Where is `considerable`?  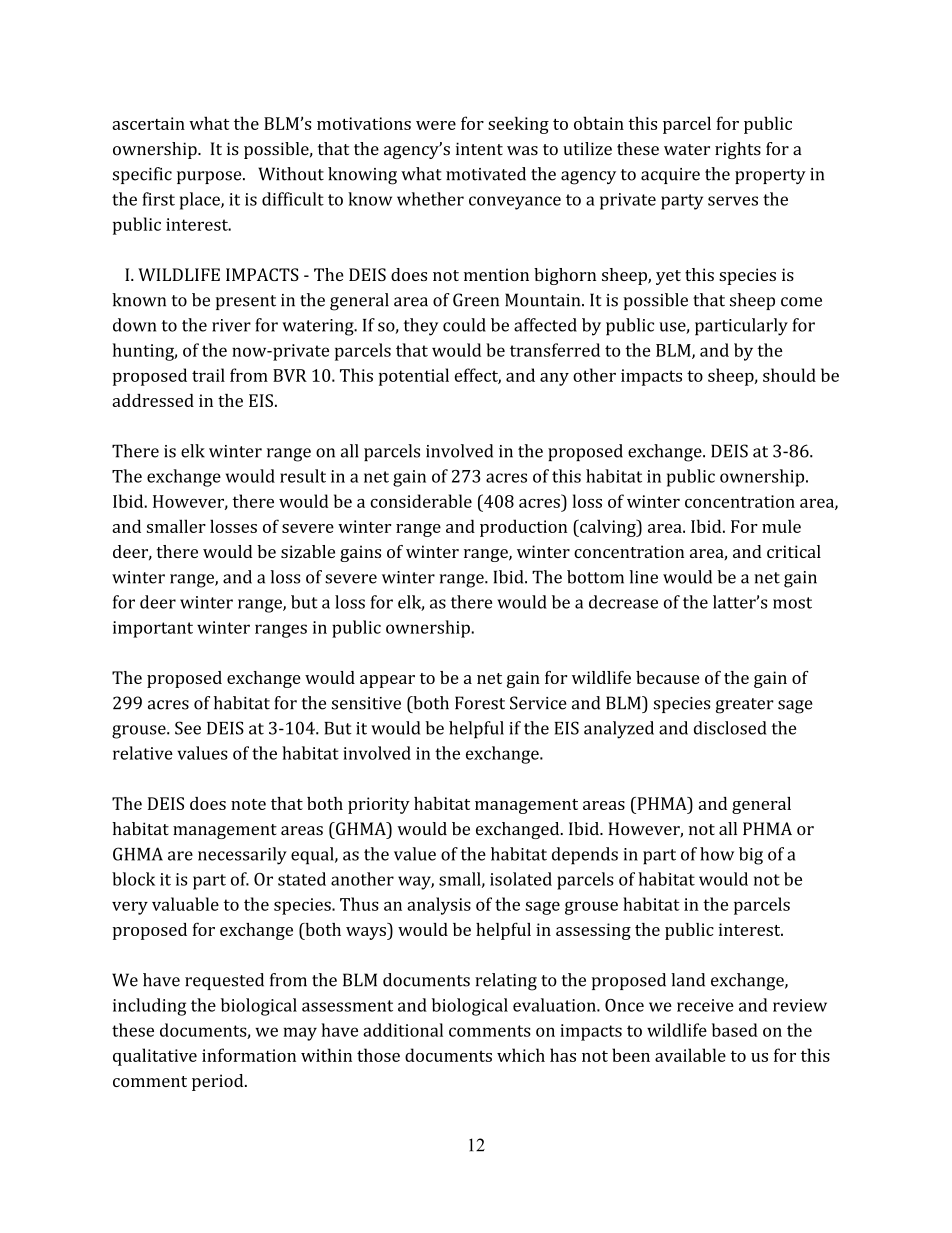 considerable is located at coordinates (421, 501).
